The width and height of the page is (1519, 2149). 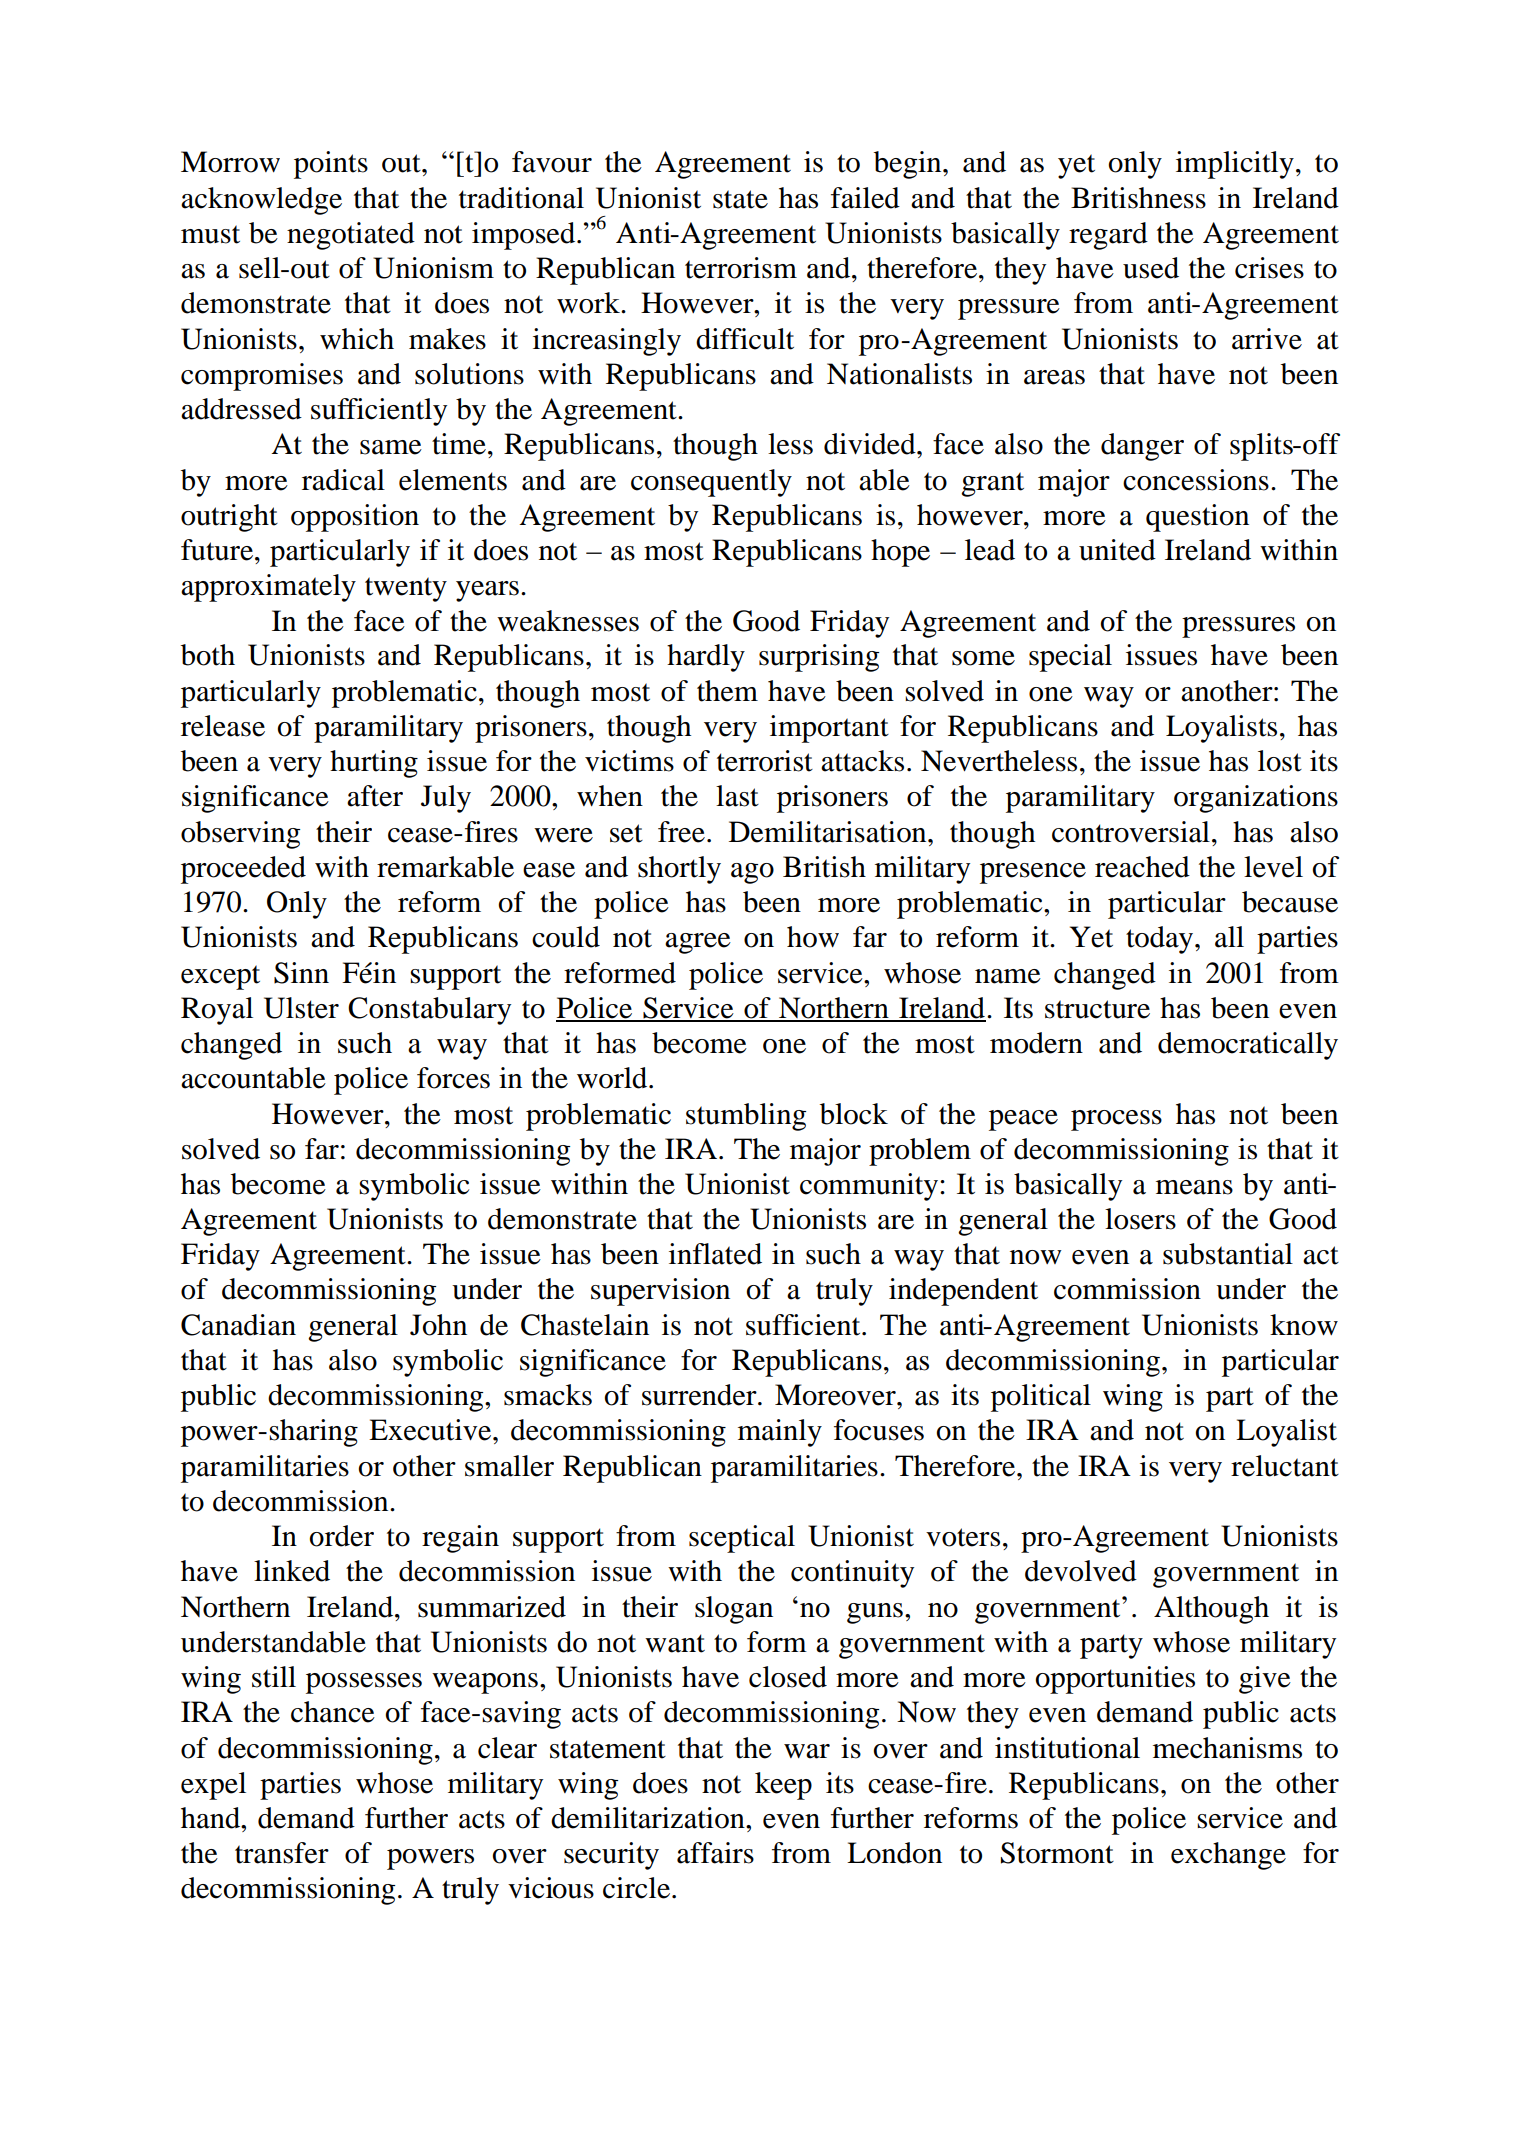 What do you see at coordinates (741, 268) in the page?
I see `terrorism` at bounding box center [741, 268].
